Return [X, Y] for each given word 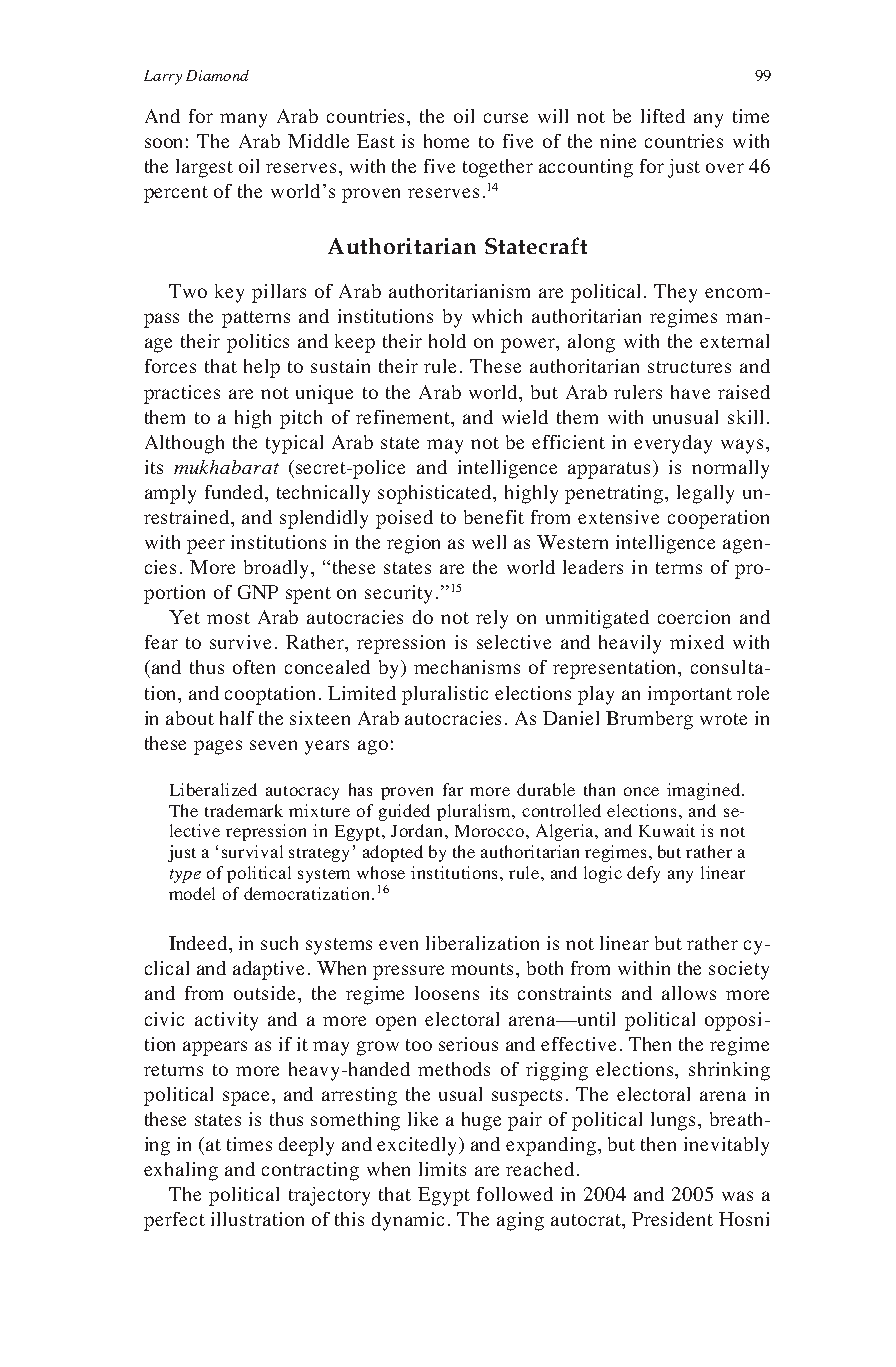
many [243, 120]
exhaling [181, 1171]
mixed [697, 642]
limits [442, 1169]
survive [243, 642]
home [446, 141]
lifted [663, 116]
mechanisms [467, 667]
